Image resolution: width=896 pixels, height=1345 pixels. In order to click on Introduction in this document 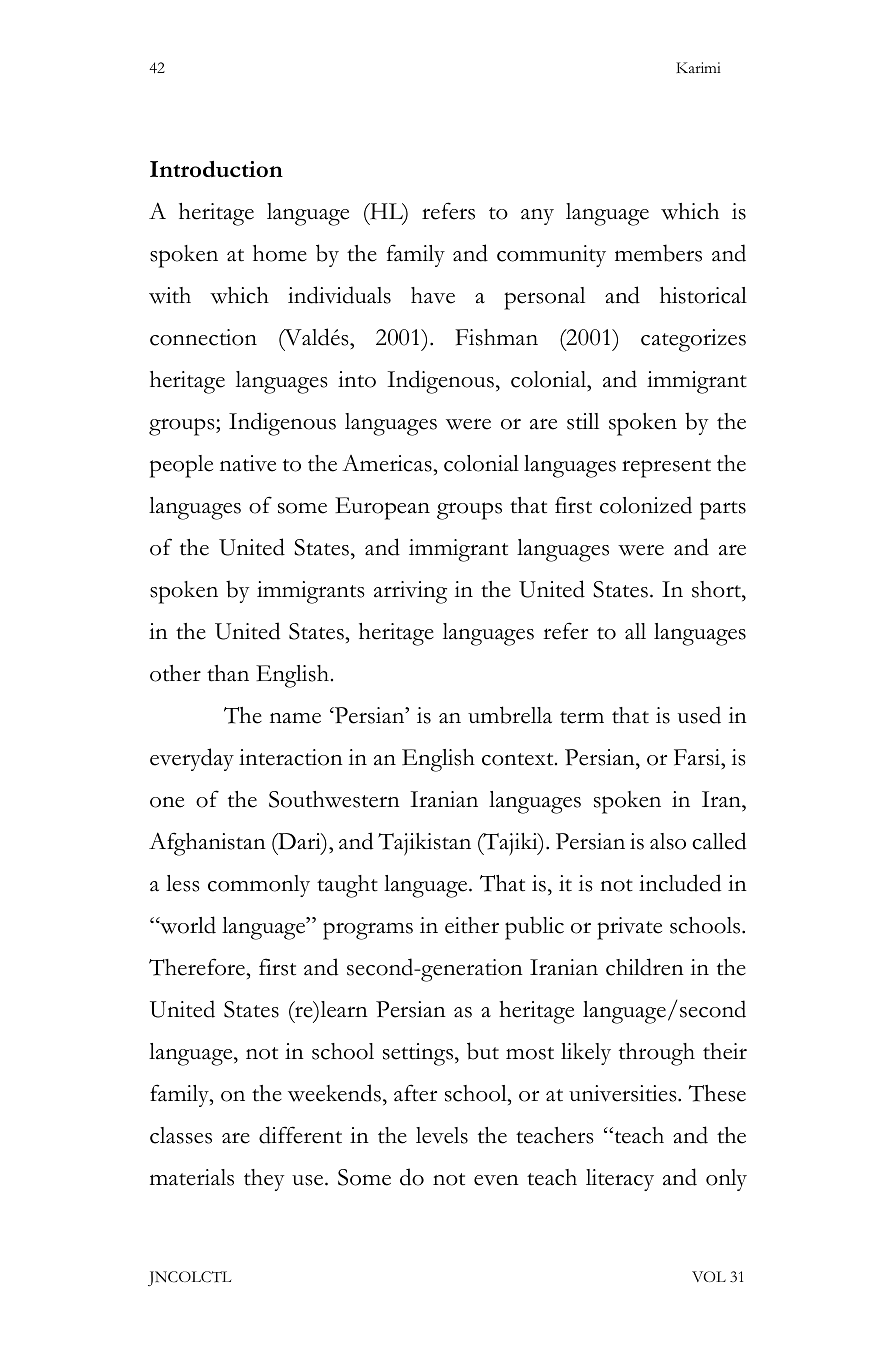, I will do `click(216, 169)`.
